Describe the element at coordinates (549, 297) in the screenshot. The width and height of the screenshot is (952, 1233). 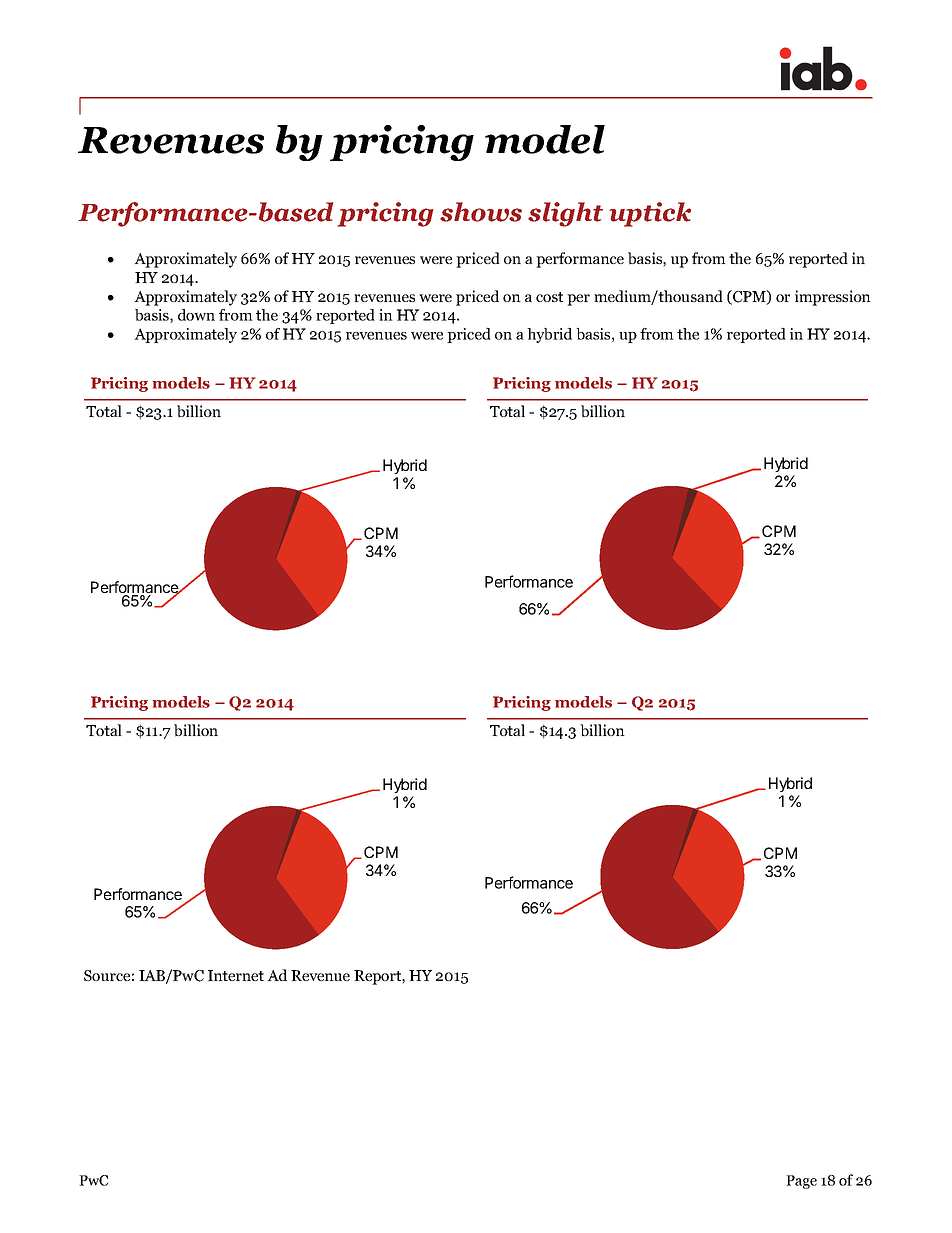
I see `cost` at that location.
